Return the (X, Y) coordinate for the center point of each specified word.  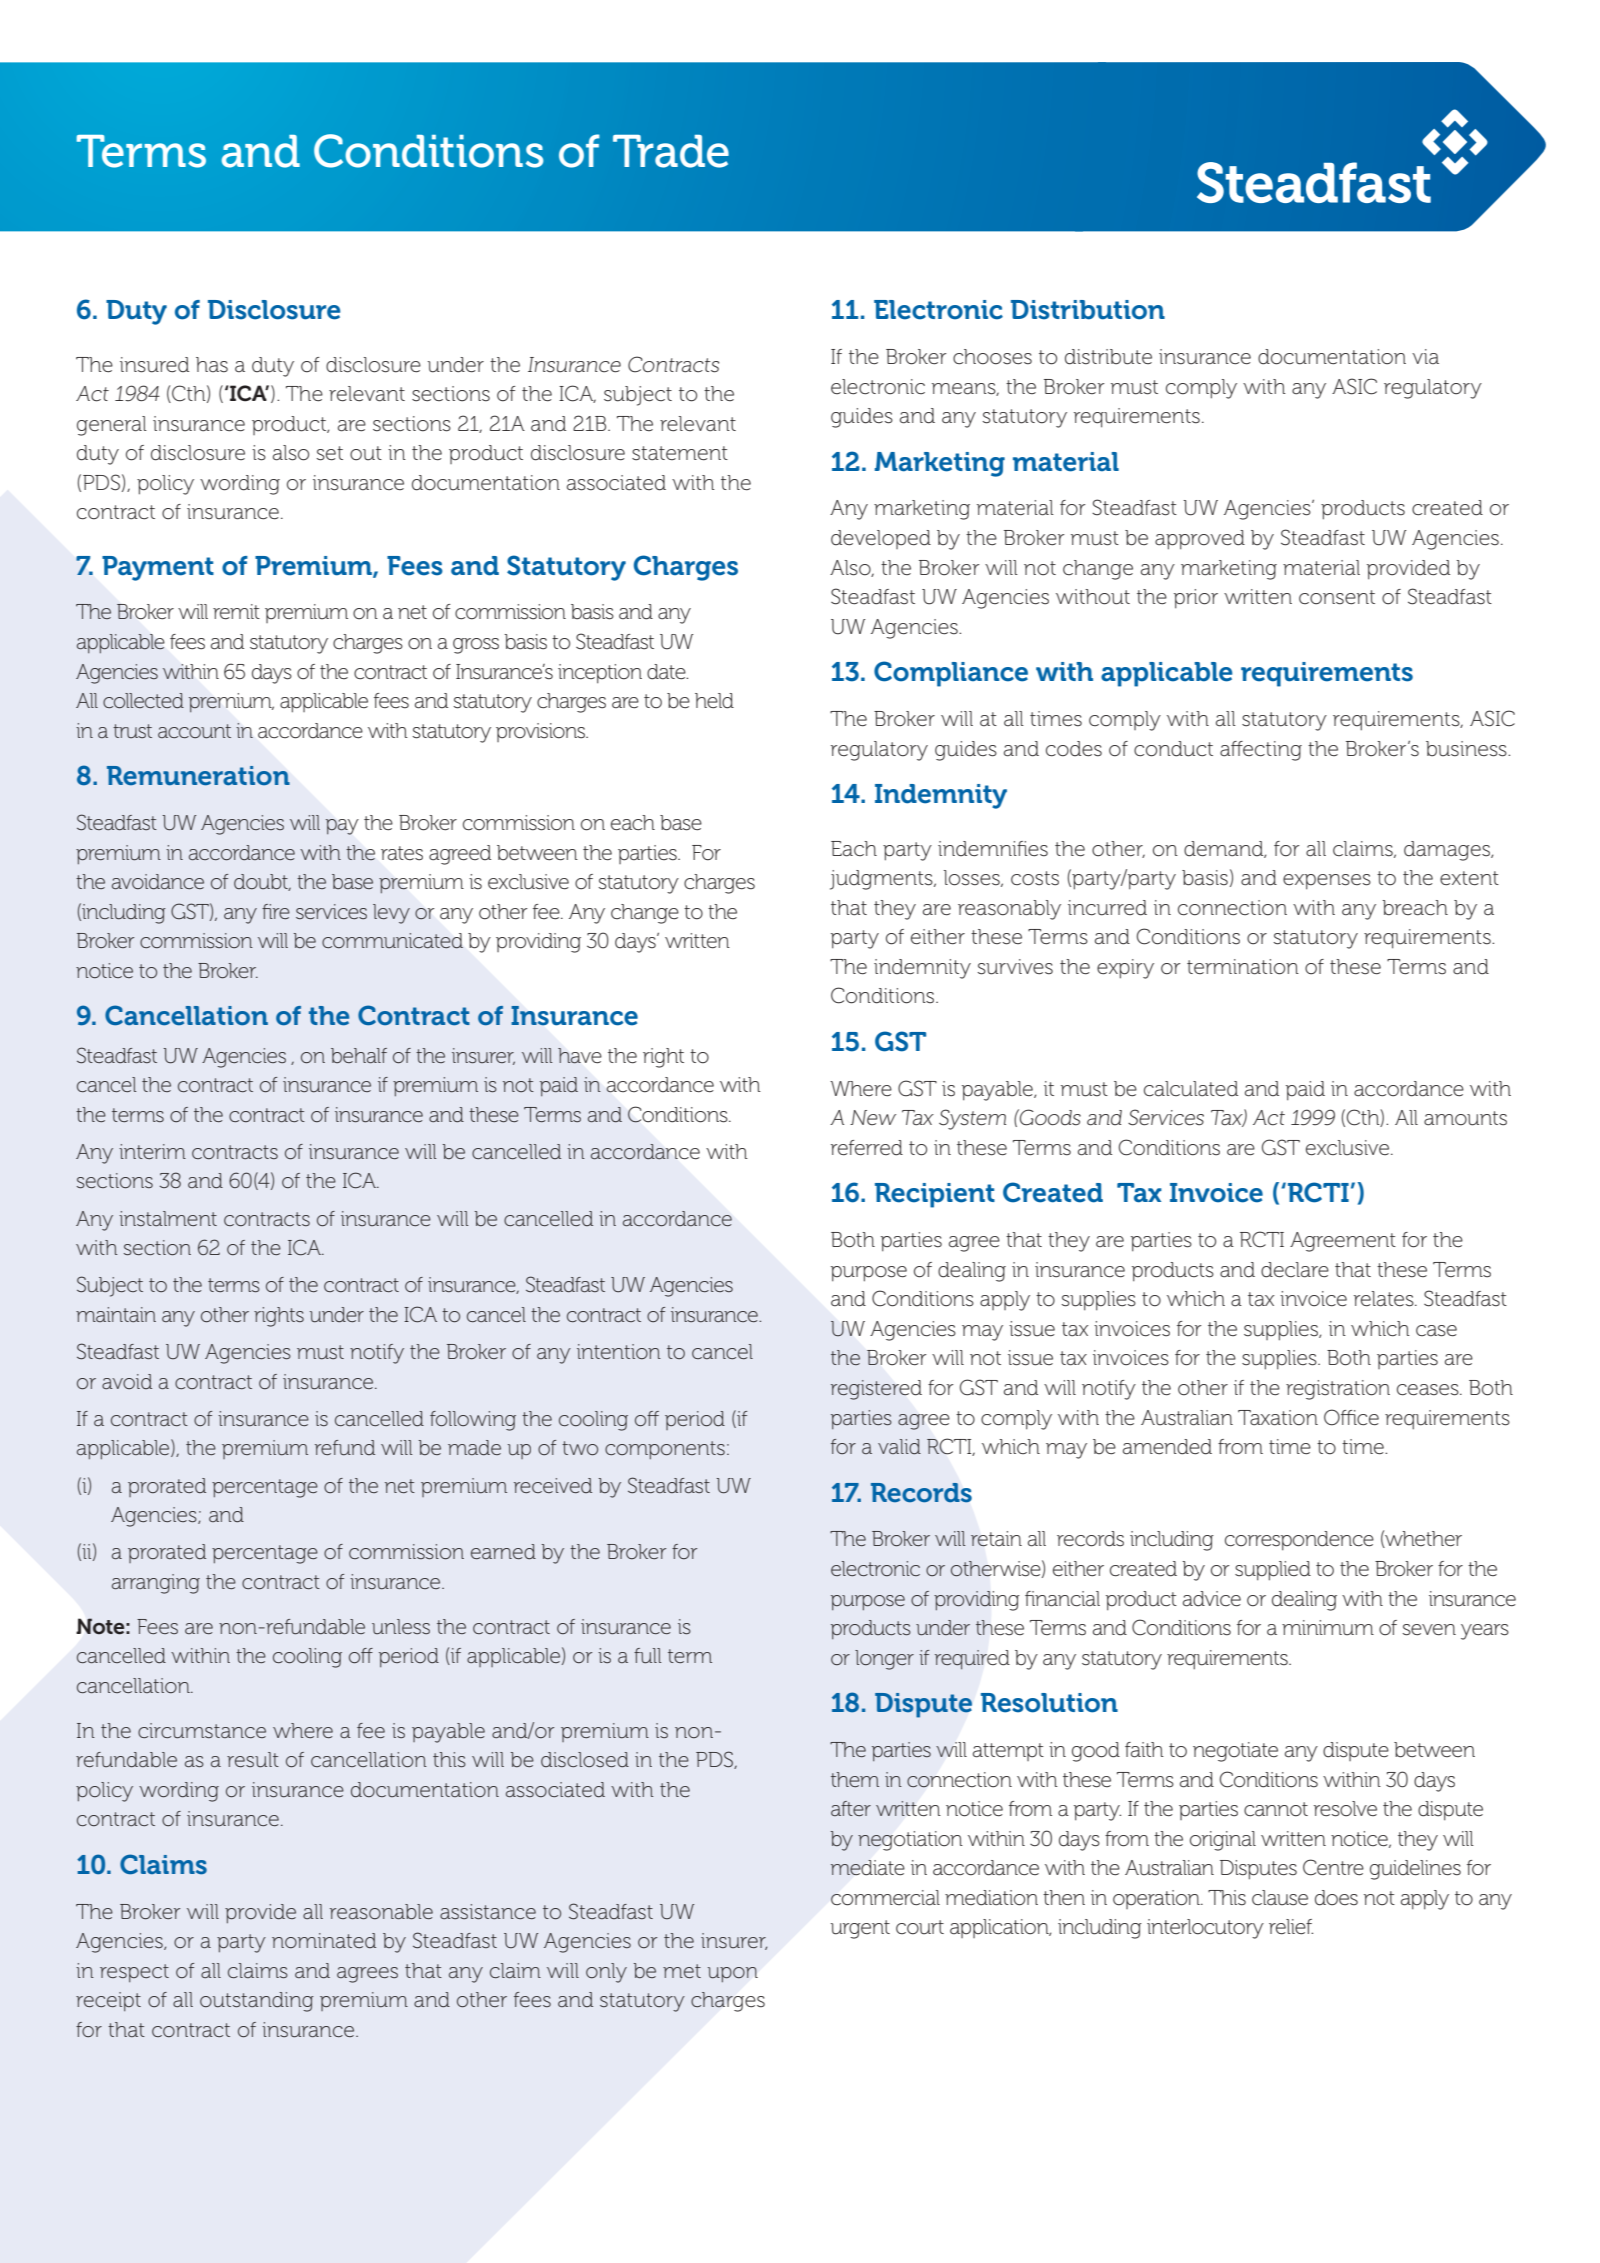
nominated (324, 1940)
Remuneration (198, 776)
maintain (116, 1314)
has (212, 365)
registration (1338, 1390)
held (714, 701)
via (1425, 356)
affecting (1261, 751)
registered (876, 1390)
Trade (671, 151)
